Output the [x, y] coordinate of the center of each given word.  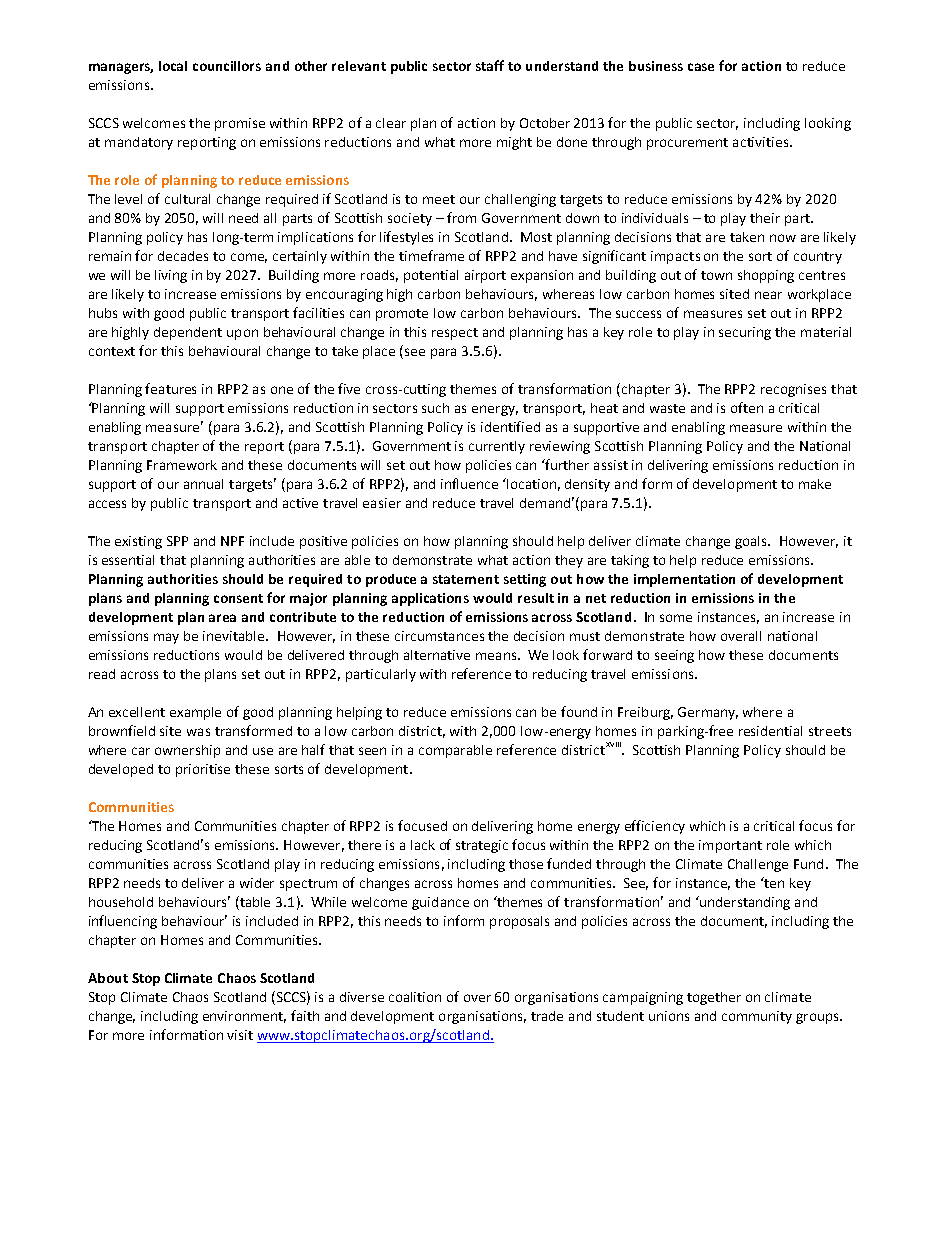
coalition [415, 997]
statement [466, 579]
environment [244, 1017]
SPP [177, 541]
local [173, 66]
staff [490, 65]
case [701, 67]
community [757, 1017]
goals [752, 542]
